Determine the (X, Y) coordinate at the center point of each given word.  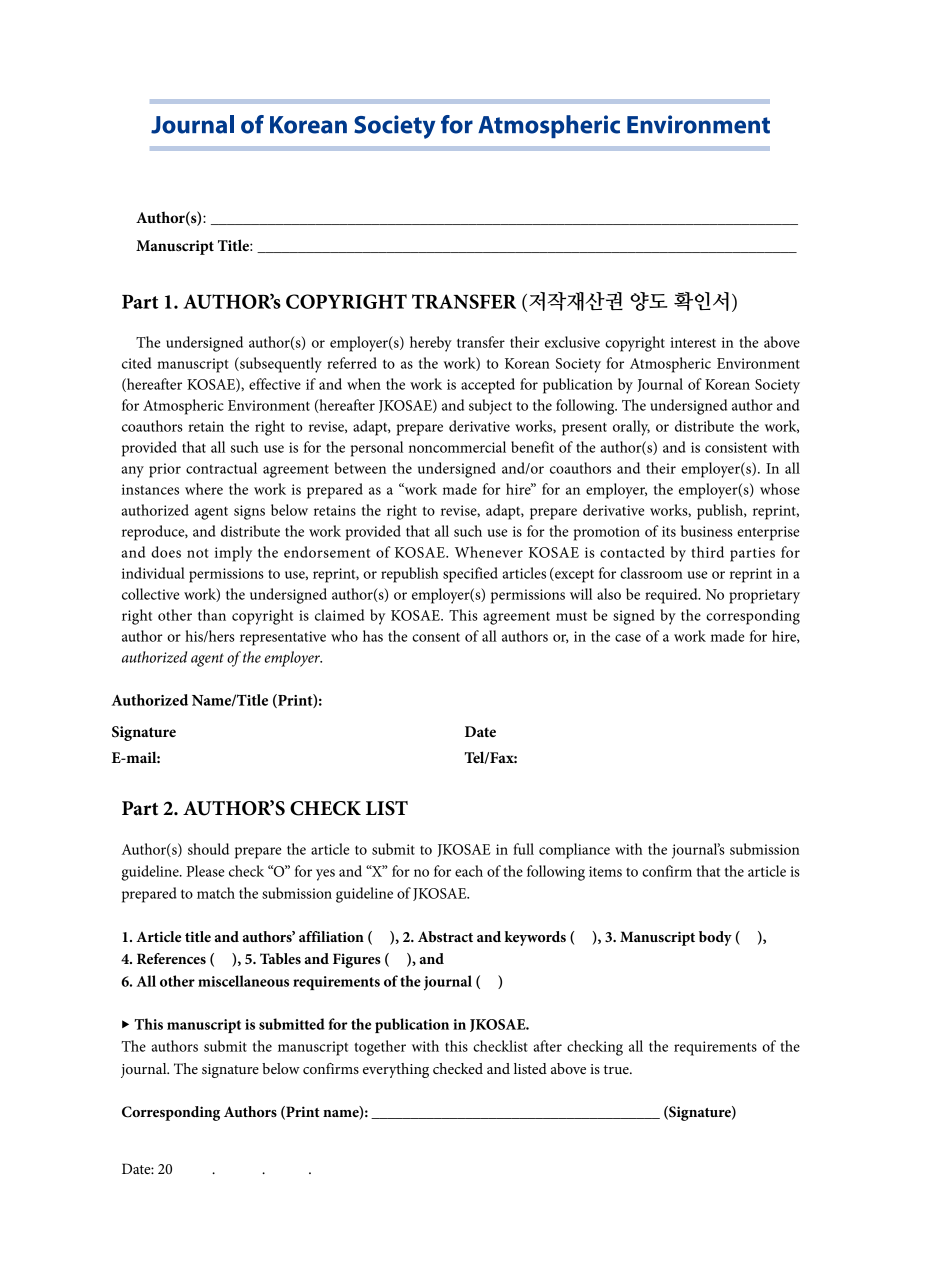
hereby (431, 344)
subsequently (280, 365)
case (628, 638)
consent (436, 637)
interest (693, 342)
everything (396, 1070)
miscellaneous (243, 981)
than (212, 615)
